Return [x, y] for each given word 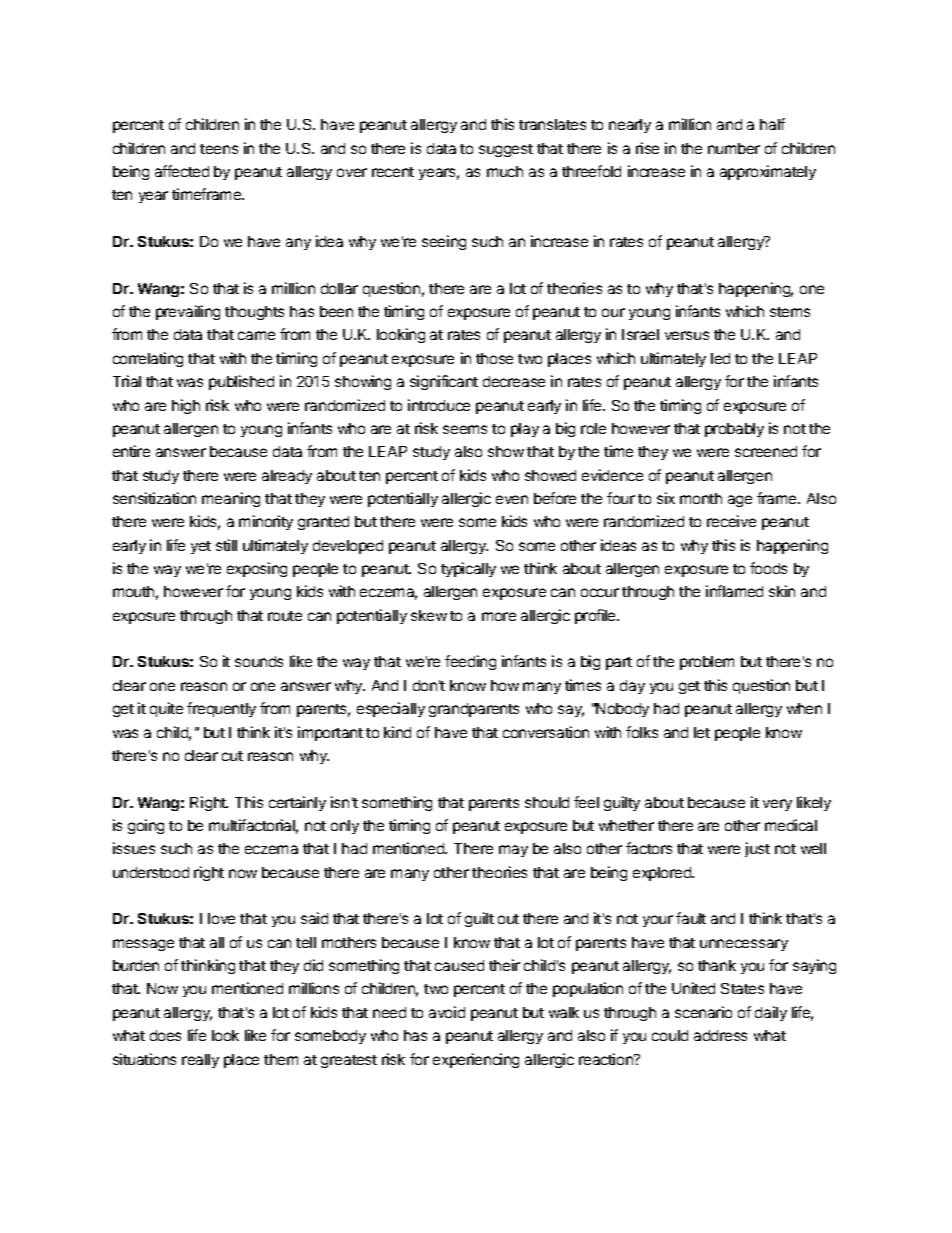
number [734, 148]
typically [468, 569]
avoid [447, 1012]
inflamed [734, 591]
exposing [257, 569]
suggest [506, 150]
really [200, 1061]
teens [219, 149]
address [720, 1035]
